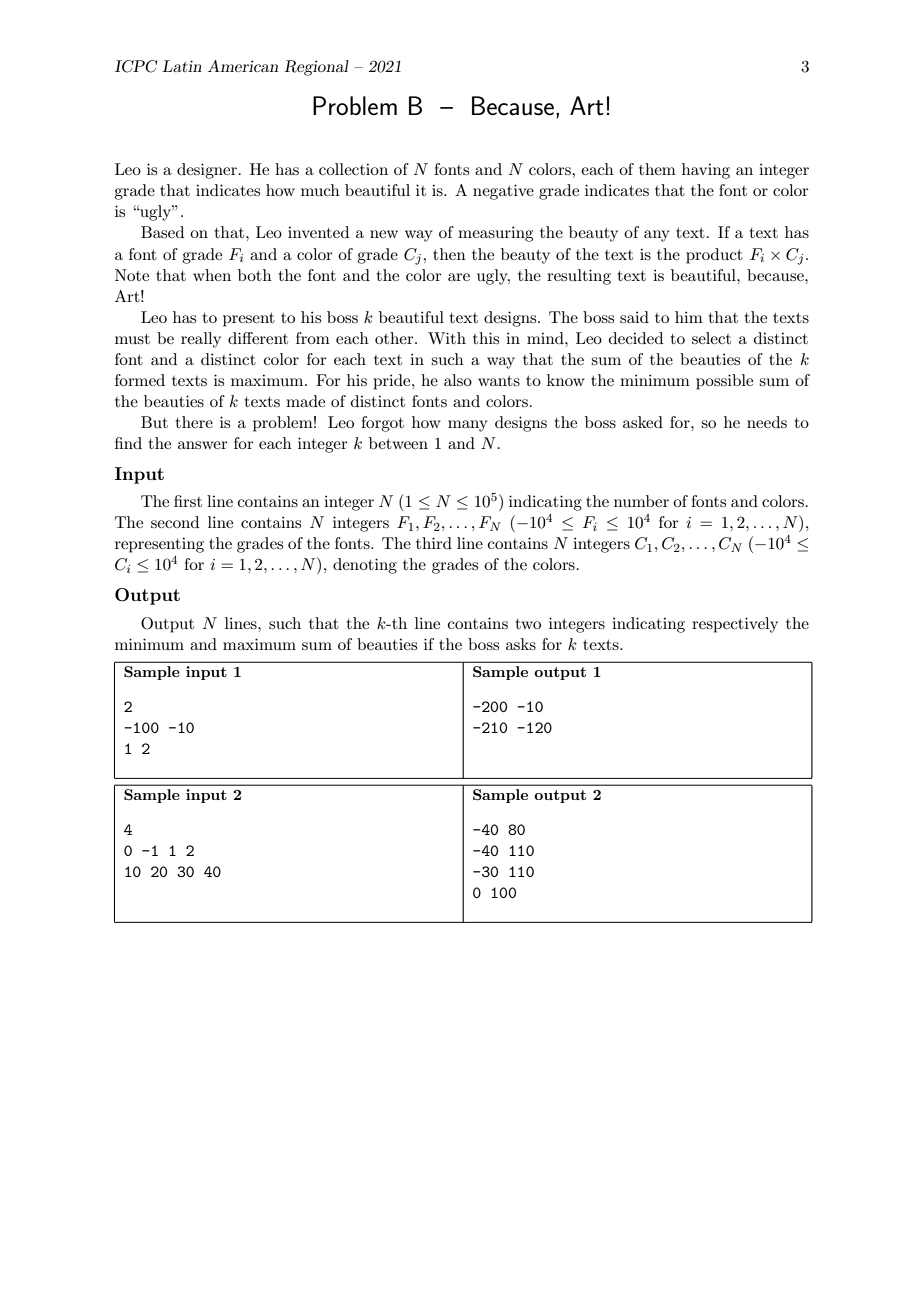 This document has height=1308, width=924. Describe the element at coordinates (449, 254) in the document. I see `then` at that location.
